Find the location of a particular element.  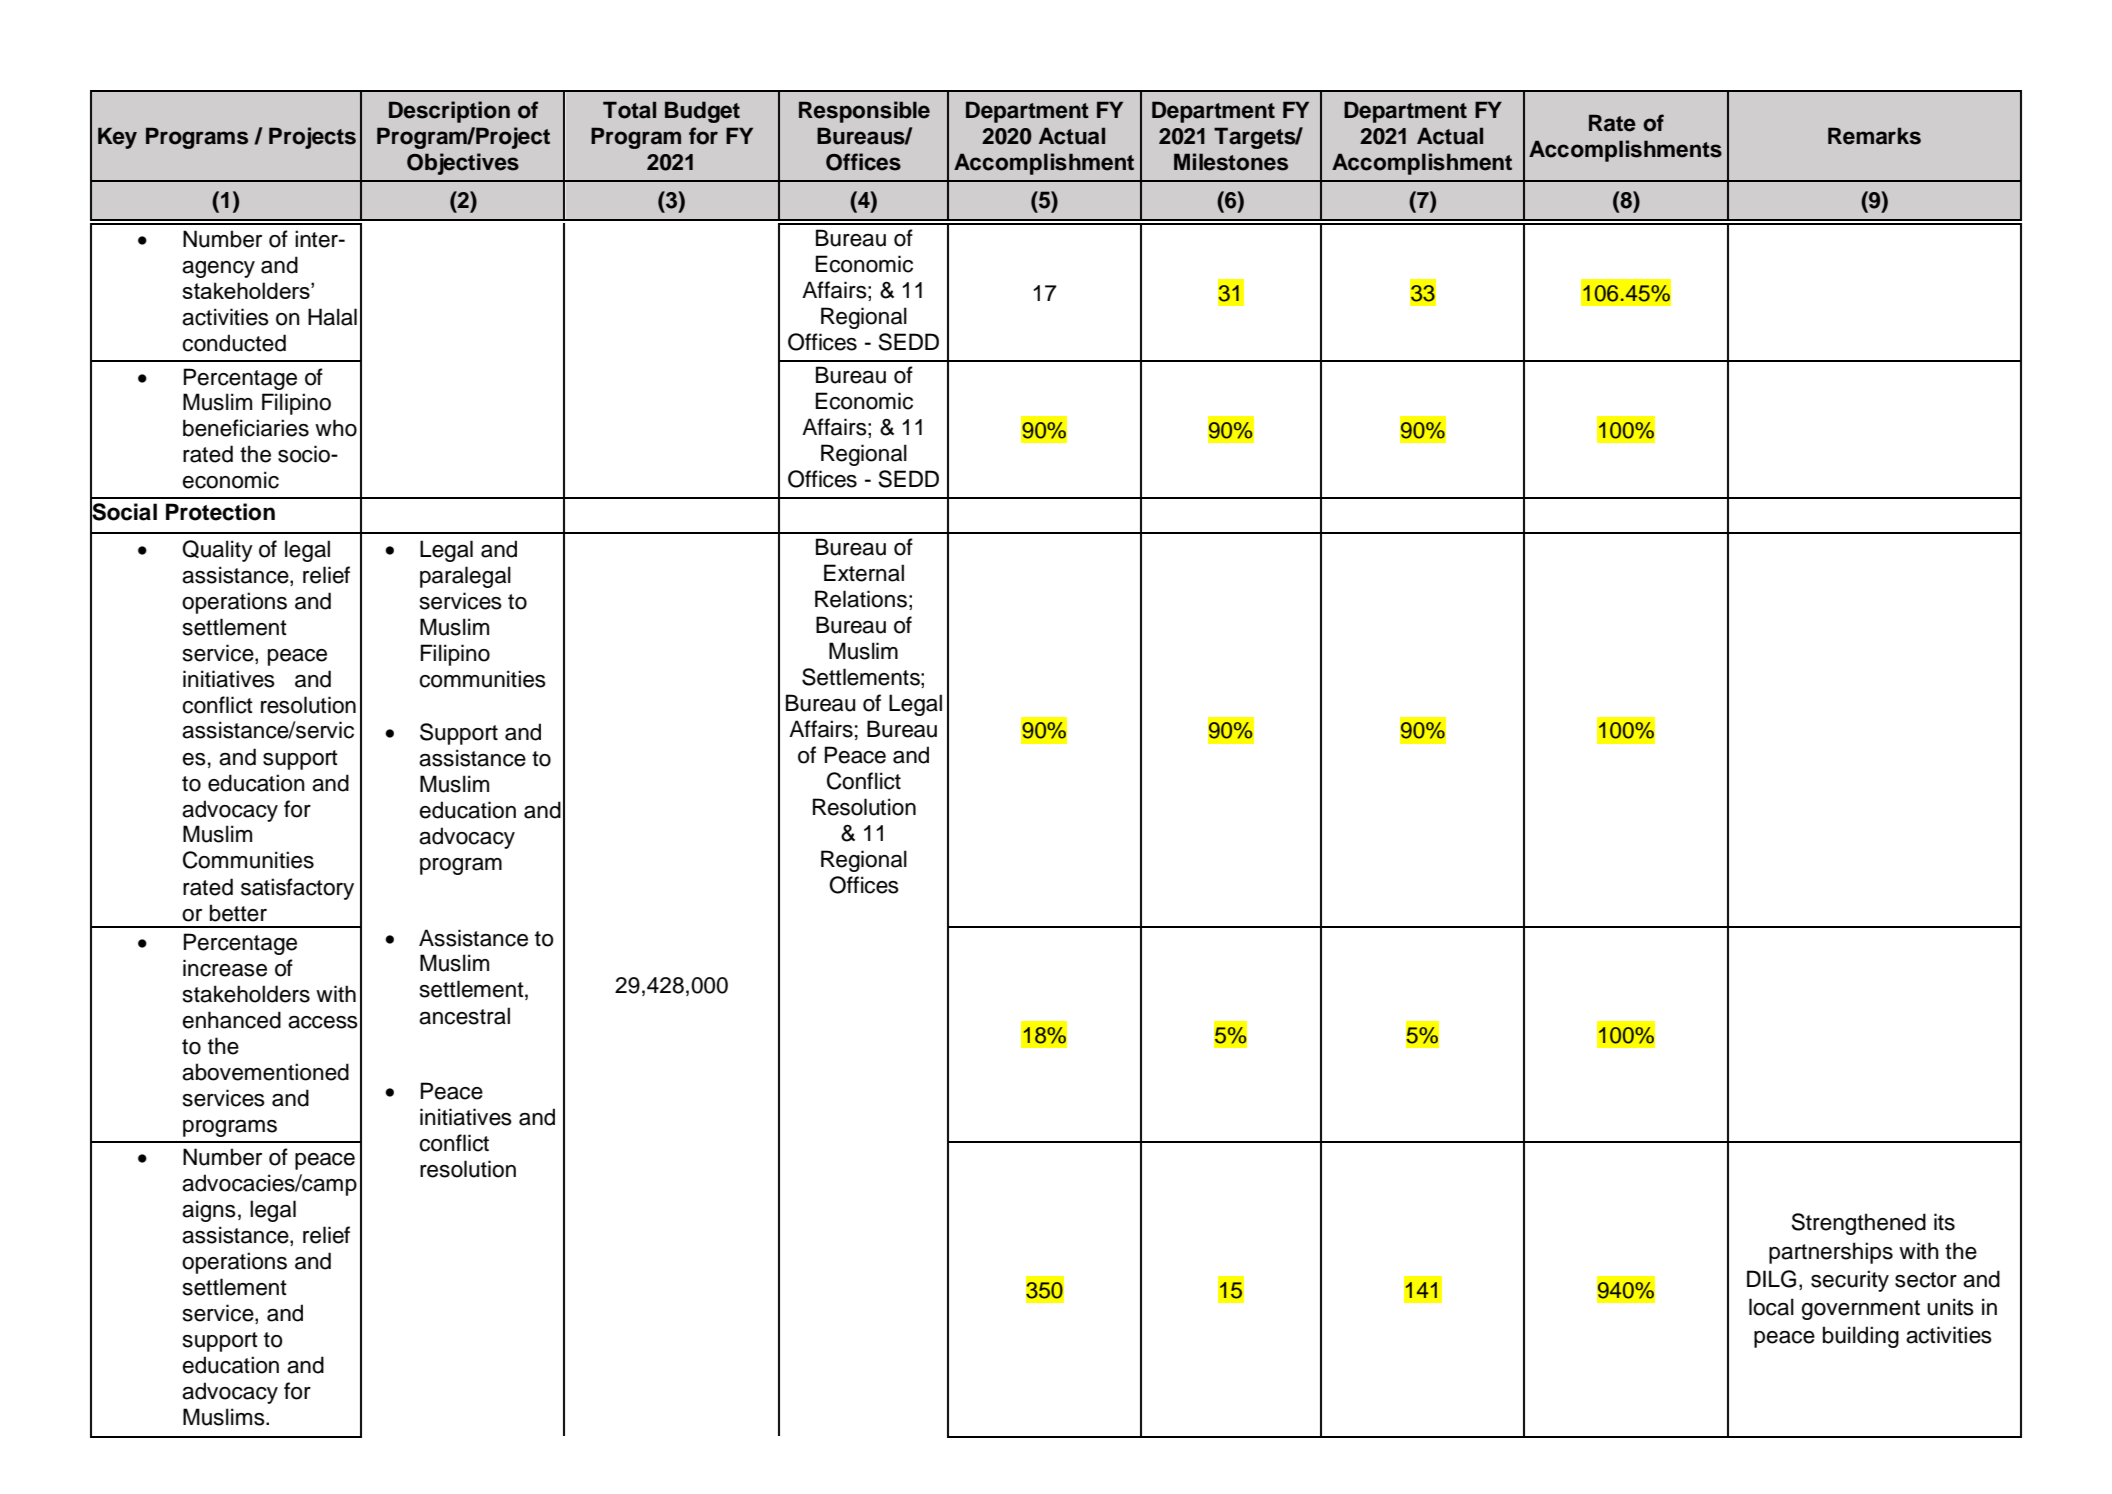

local is located at coordinates (1771, 1307).
